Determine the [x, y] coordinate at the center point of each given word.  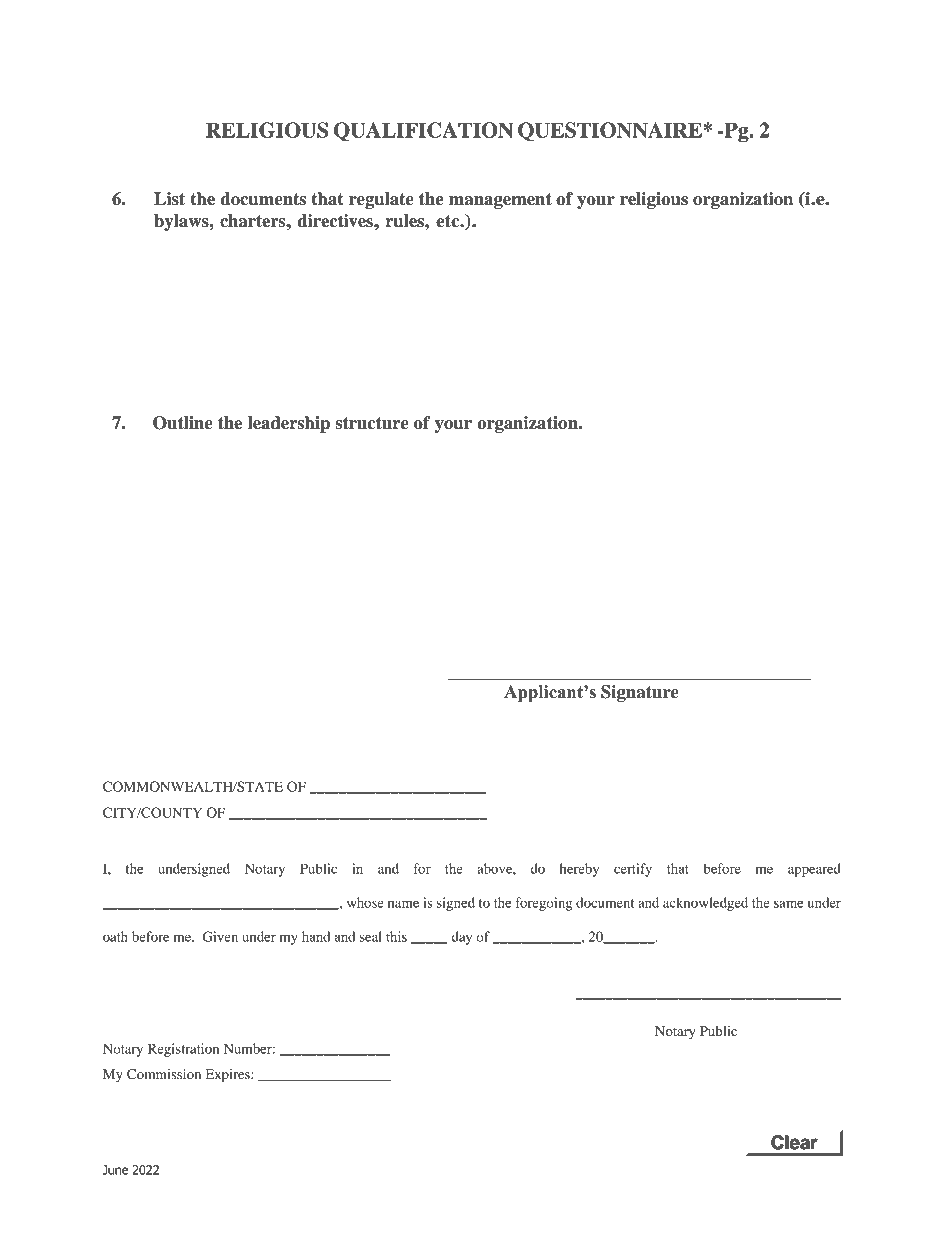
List [169, 199]
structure [372, 423]
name [403, 904]
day [462, 938]
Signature [640, 693]
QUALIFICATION [423, 132]
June [115, 1170]
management [500, 201]
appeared [814, 870]
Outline [183, 423]
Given [220, 936]
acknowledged [705, 904]
